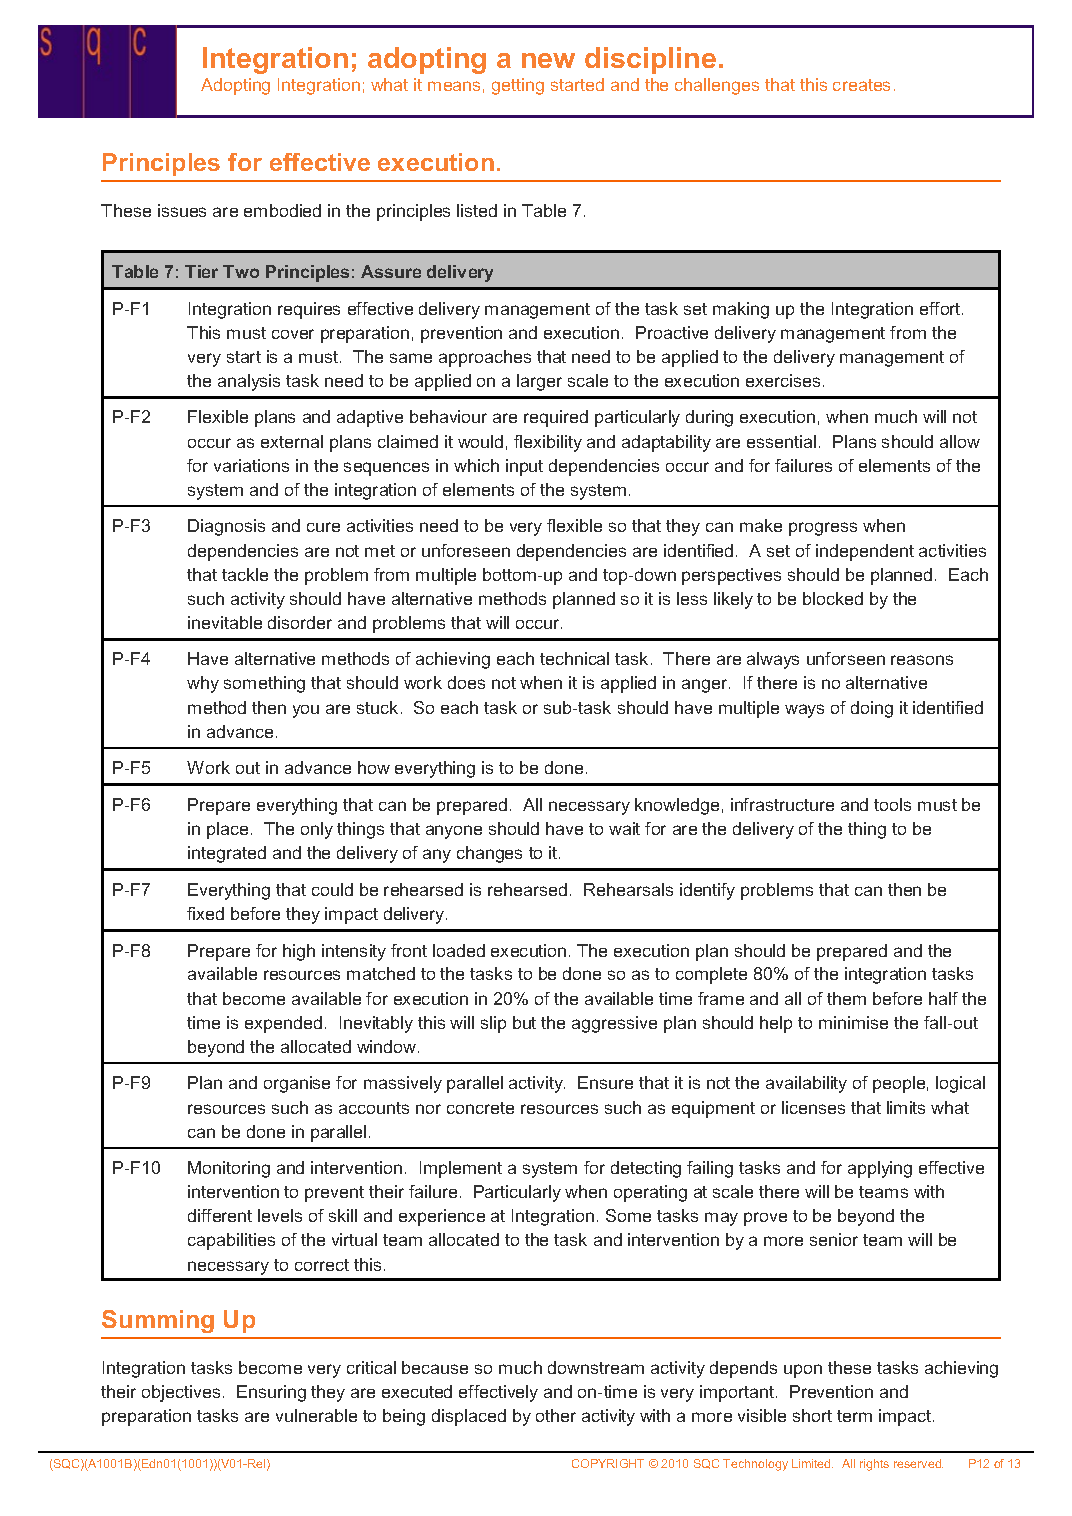 The image size is (1072, 1516). Describe the element at coordinates (282, 210) in the document. I see `embodied` at that location.
